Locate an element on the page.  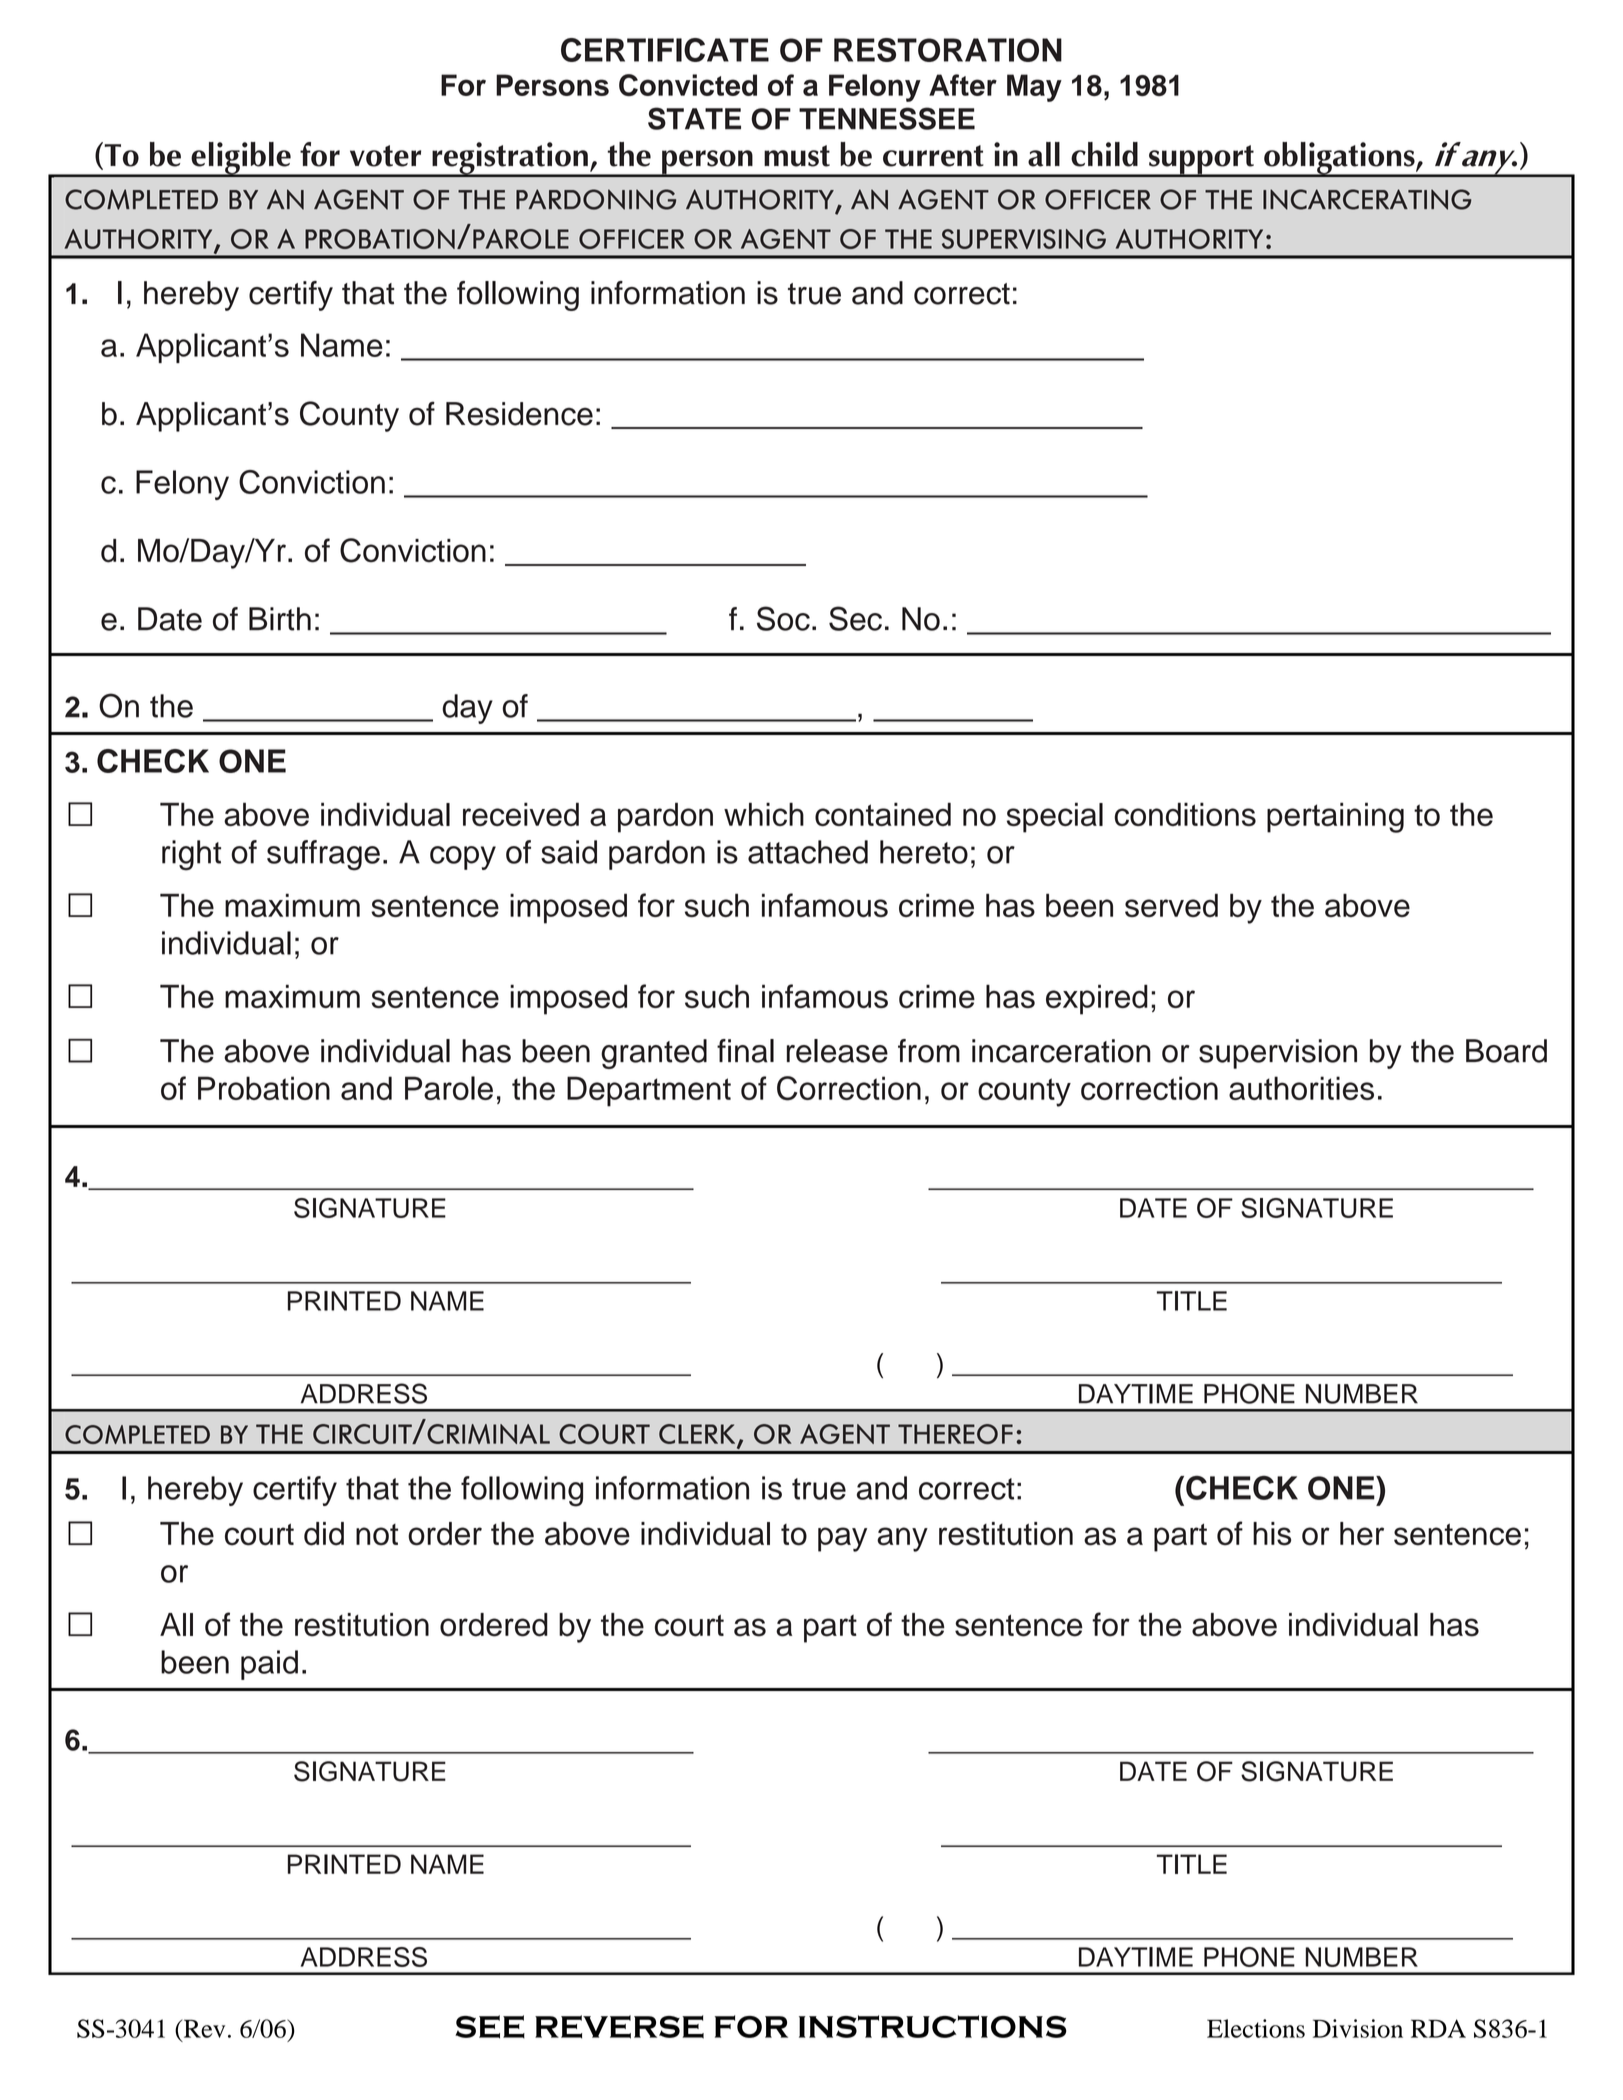
supervision is located at coordinates (1278, 1054).
